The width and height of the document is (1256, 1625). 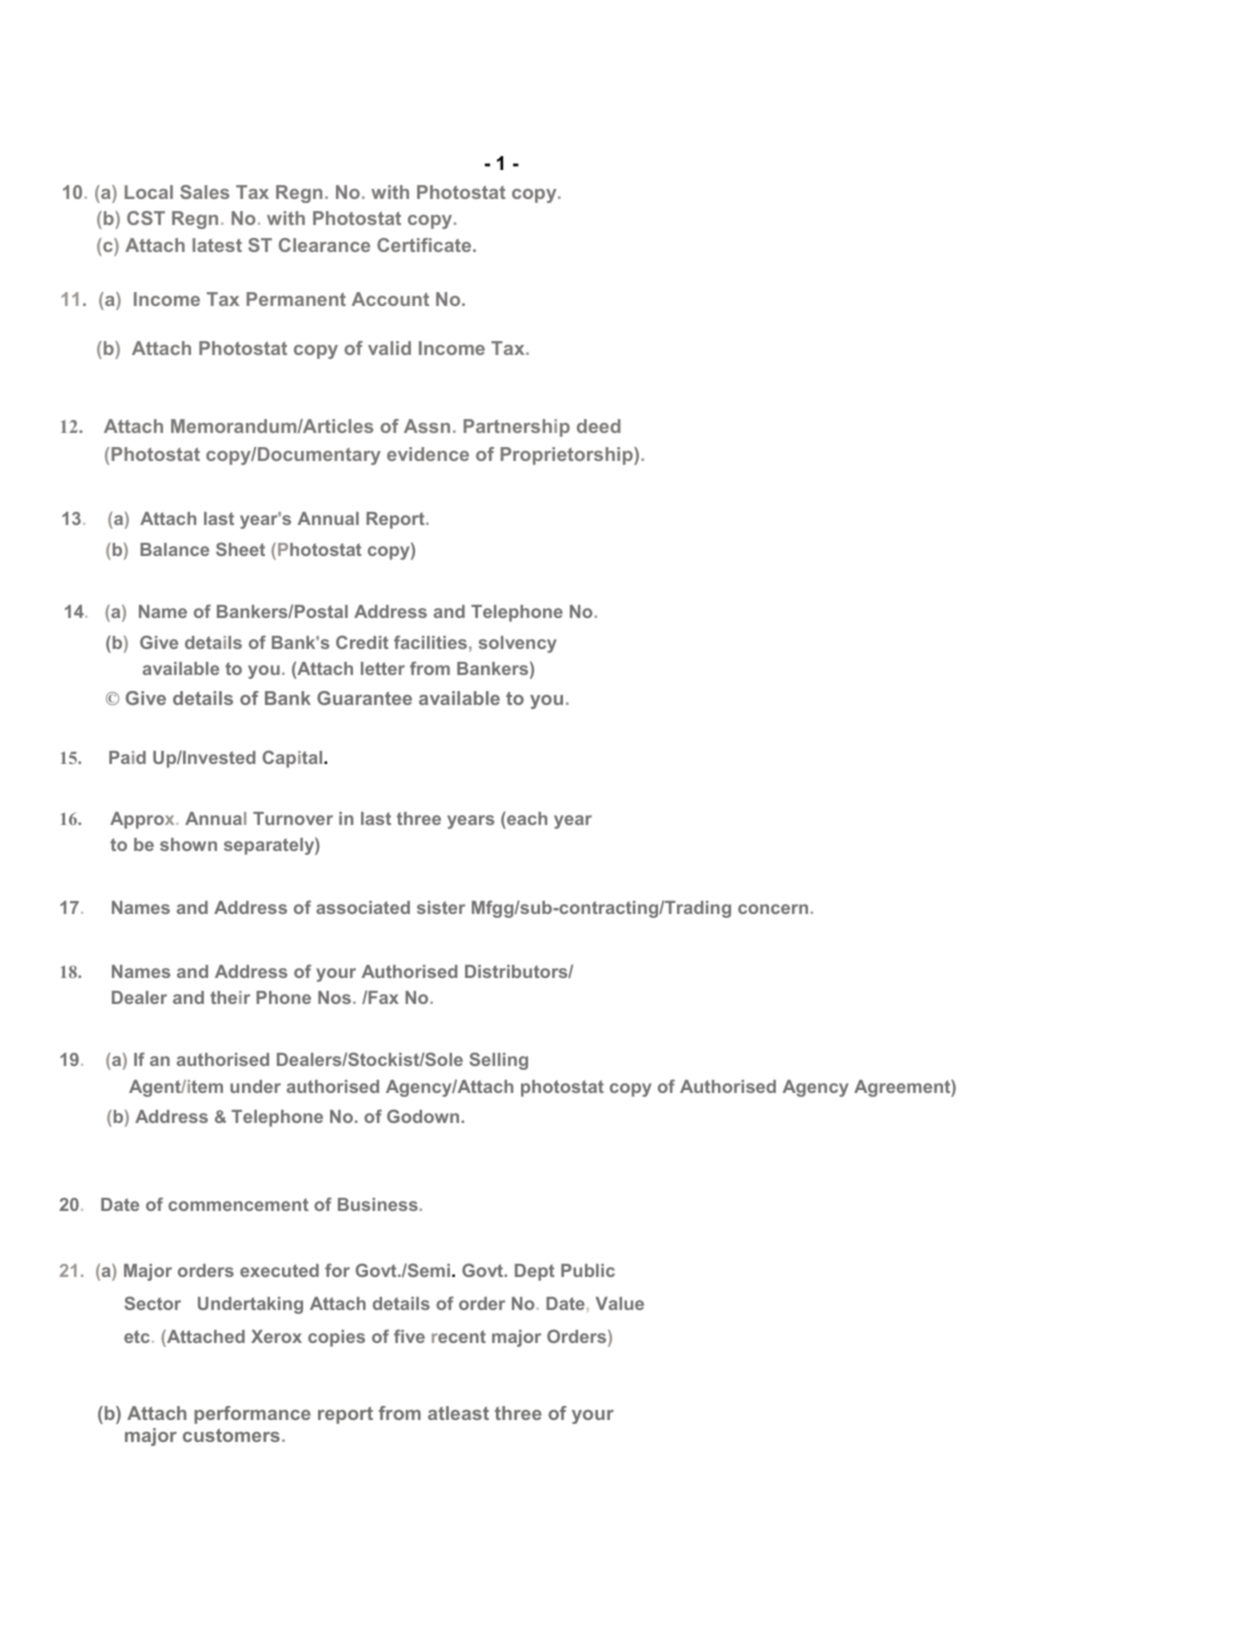 What do you see at coordinates (441, 907) in the document?
I see `sister` at bounding box center [441, 907].
